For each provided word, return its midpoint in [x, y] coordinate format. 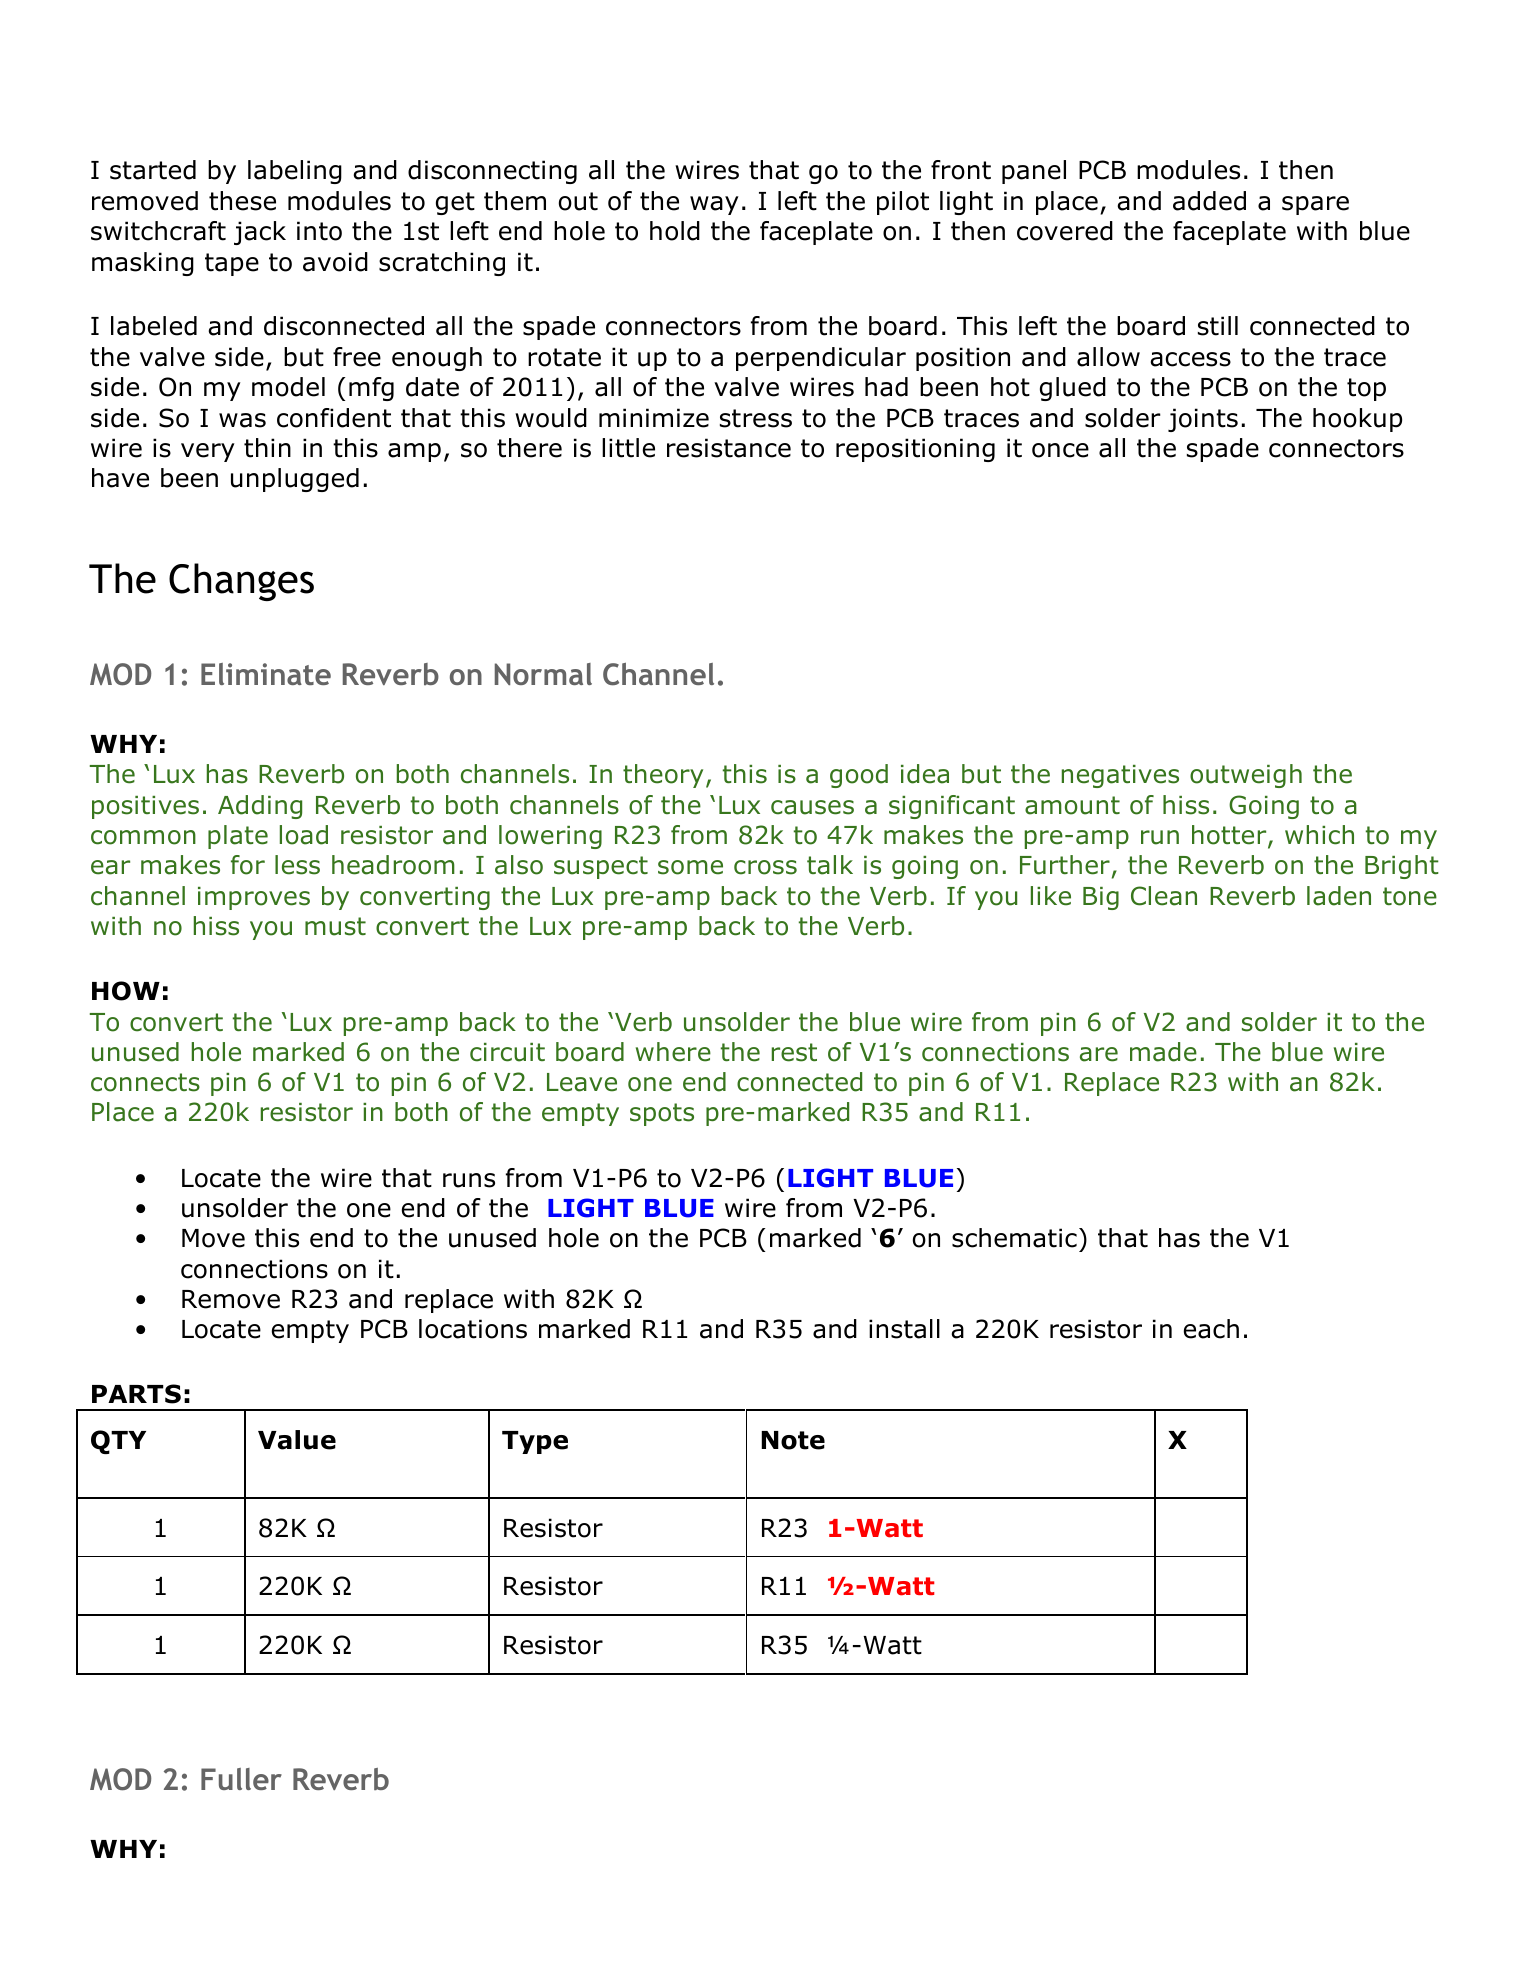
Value [297, 1440]
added [1209, 201]
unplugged [295, 480]
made [1163, 1052]
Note [793, 1440]
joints [1203, 420]
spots [662, 1114]
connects [145, 1082]
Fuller [241, 1779]
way [714, 205]
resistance [729, 448]
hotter [1230, 836]
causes [812, 807]
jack [260, 233]
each [1211, 1329]
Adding [260, 807]
